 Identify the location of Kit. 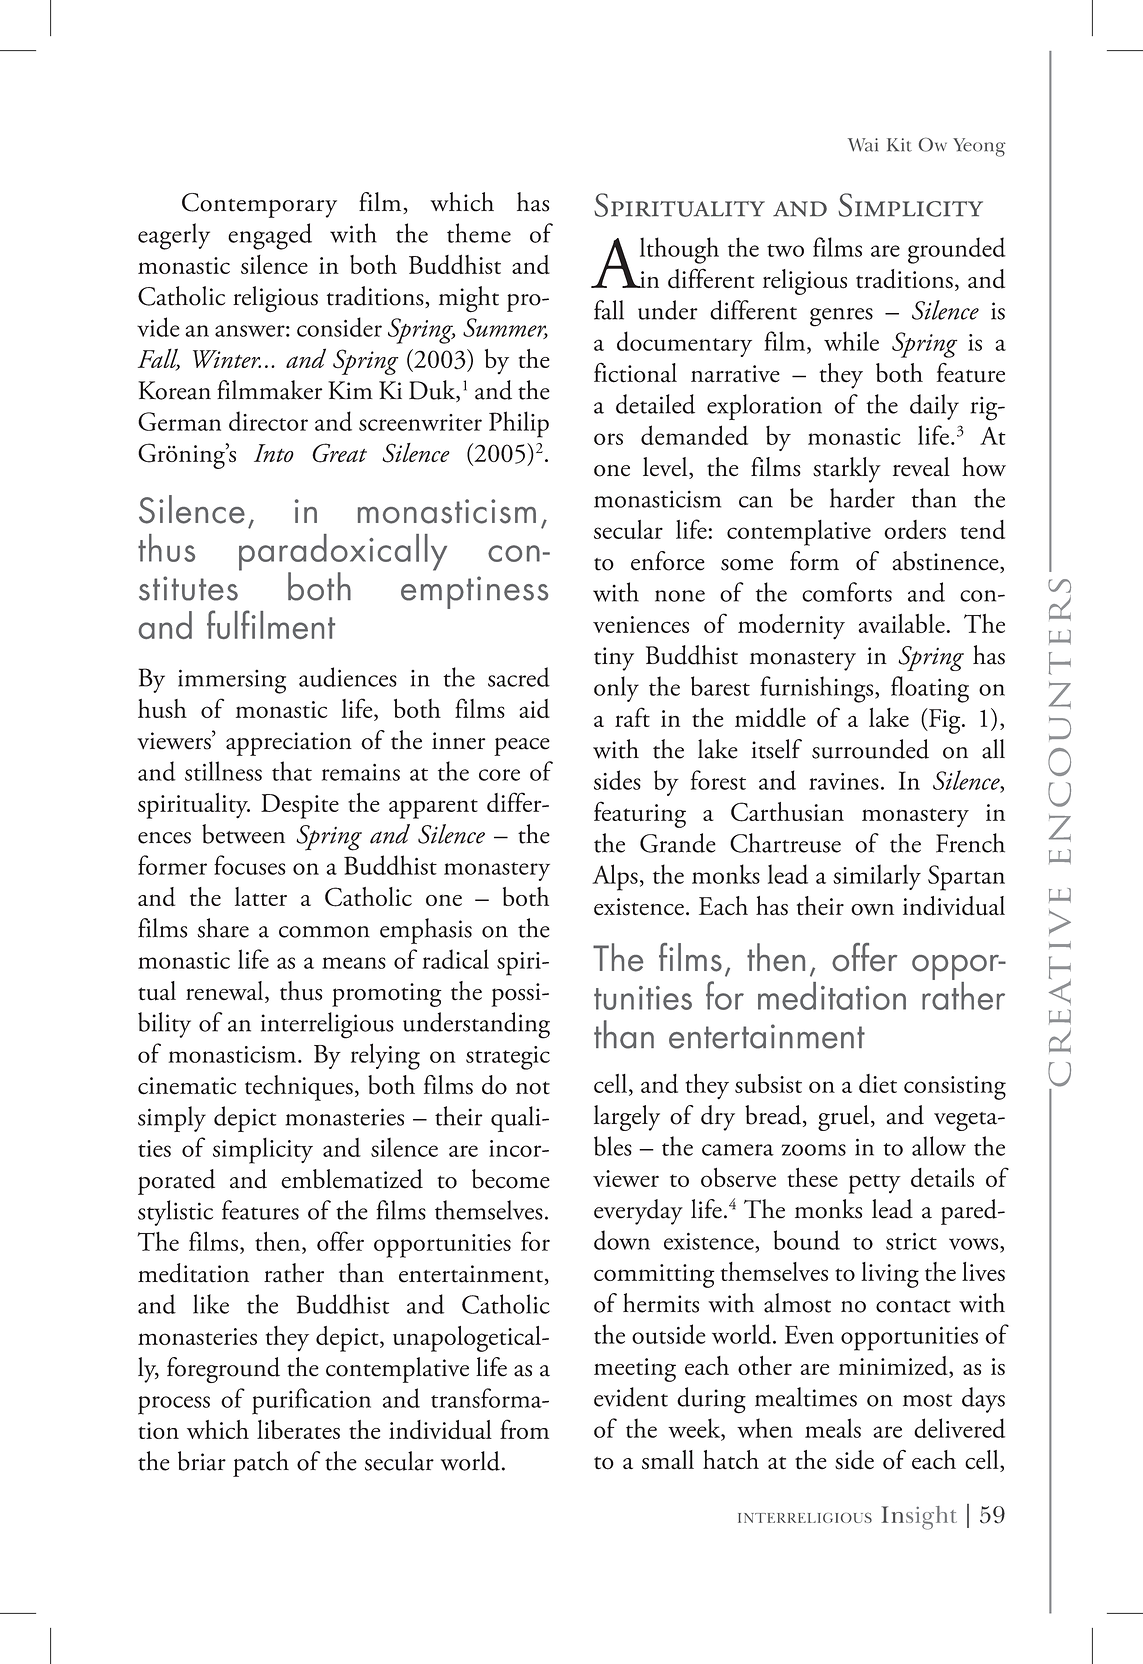
(899, 145).
